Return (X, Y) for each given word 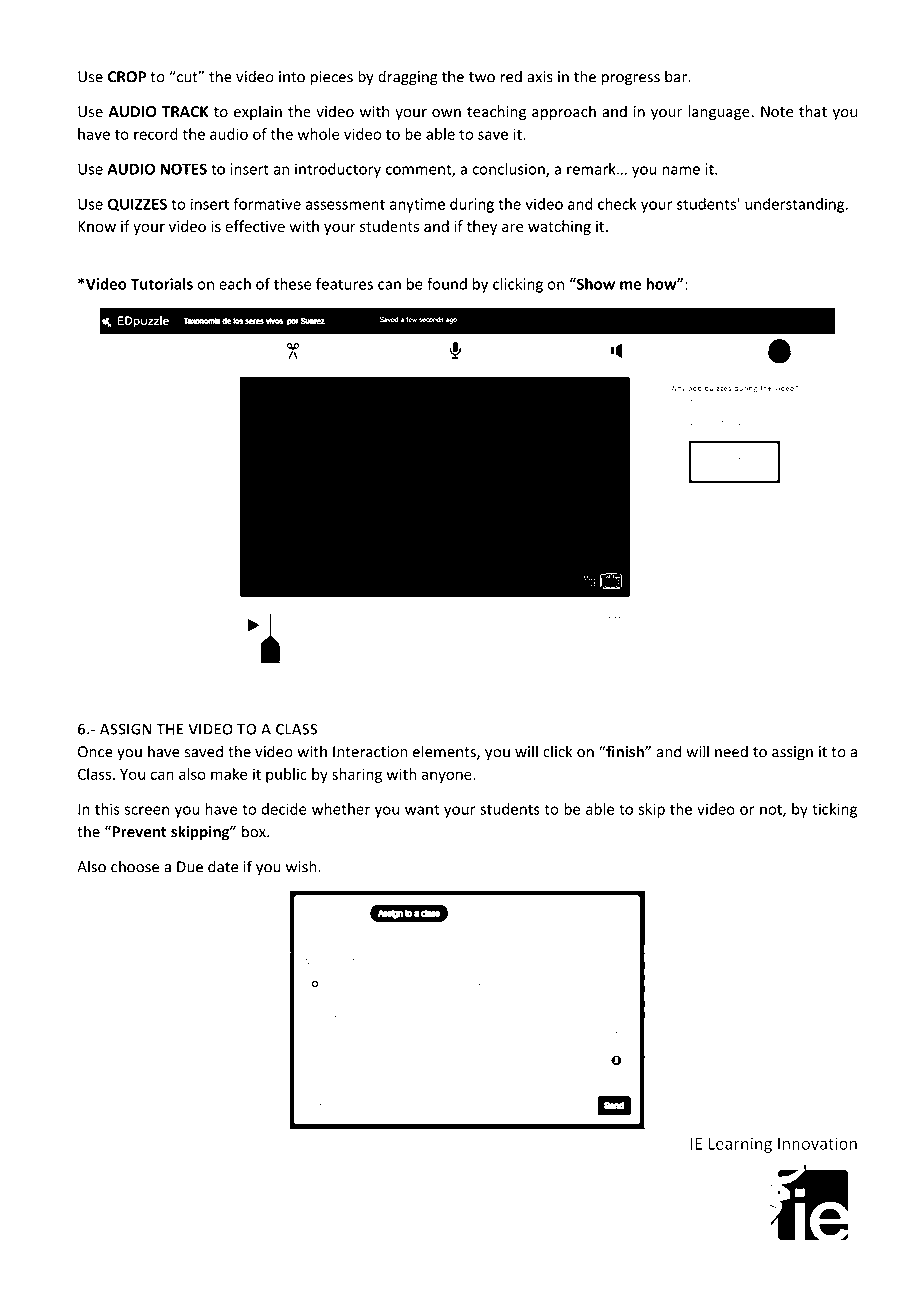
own (446, 113)
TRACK (185, 112)
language (719, 113)
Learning (740, 1145)
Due (190, 867)
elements (445, 752)
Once (95, 752)
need (731, 751)
